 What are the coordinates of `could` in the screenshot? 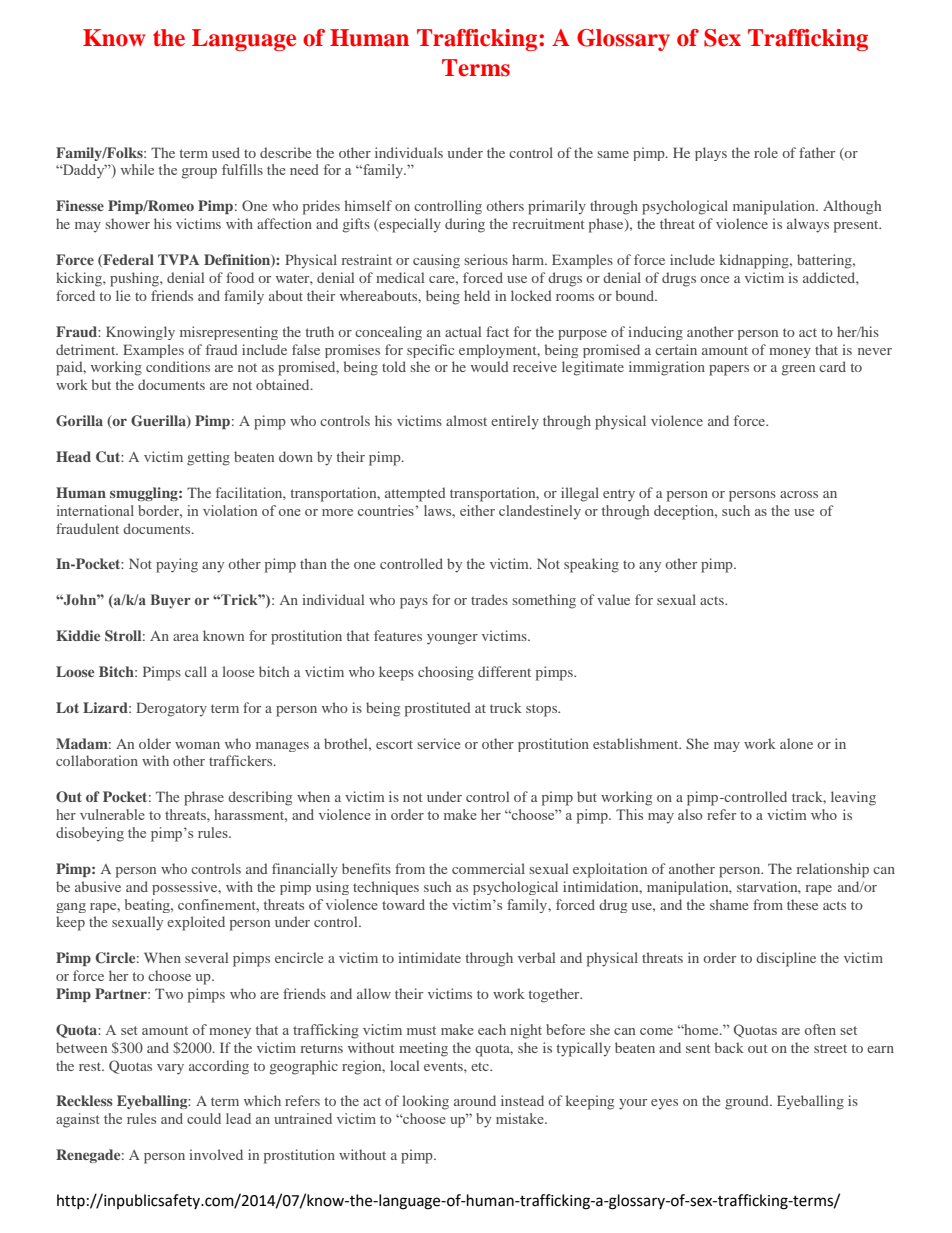 It's located at (204, 1118).
